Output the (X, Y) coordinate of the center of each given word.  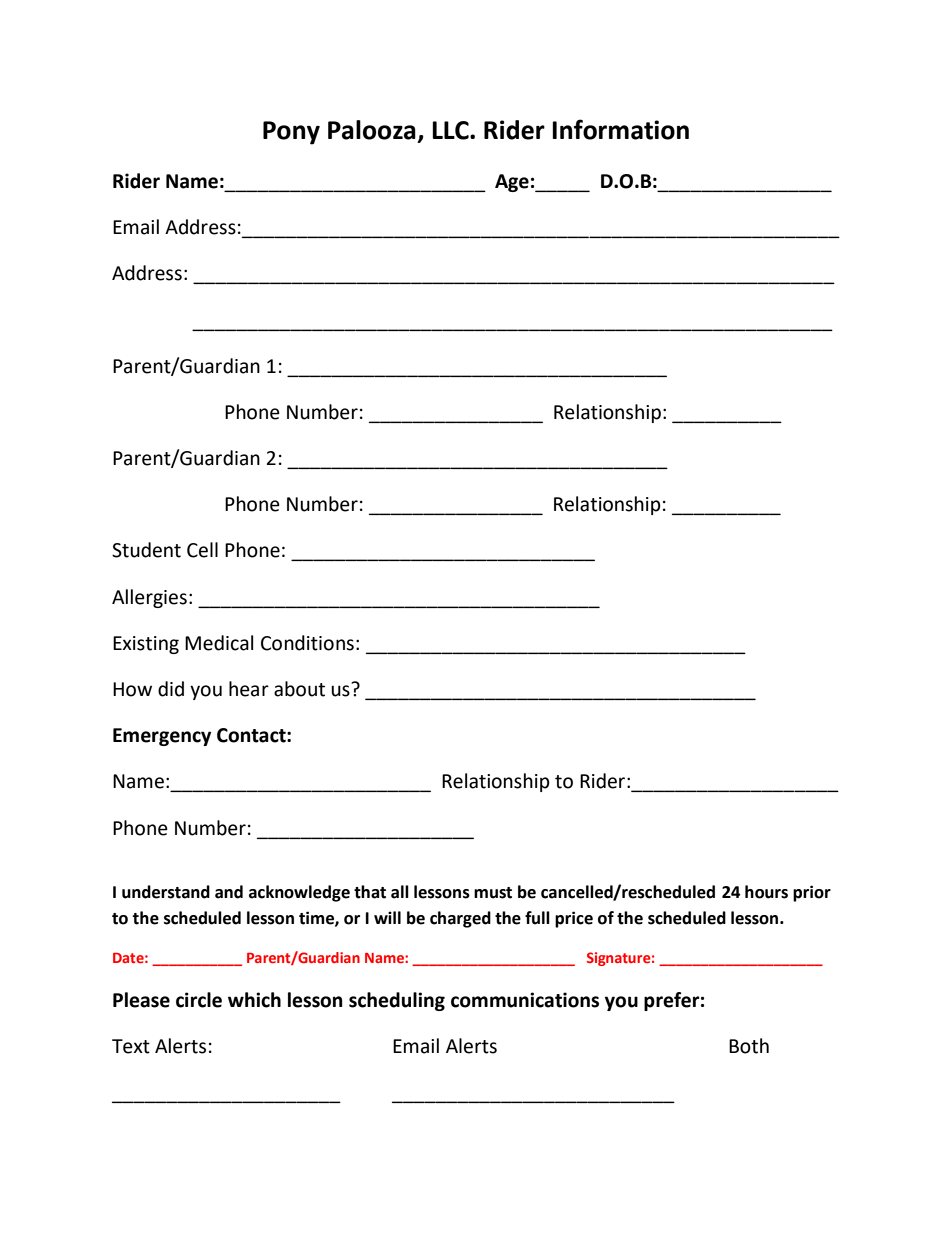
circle (199, 1000)
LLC (451, 130)
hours (766, 892)
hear (249, 689)
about (299, 689)
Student (146, 550)
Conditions (307, 643)
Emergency (162, 737)
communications (525, 1000)
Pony (291, 133)
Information (620, 129)
